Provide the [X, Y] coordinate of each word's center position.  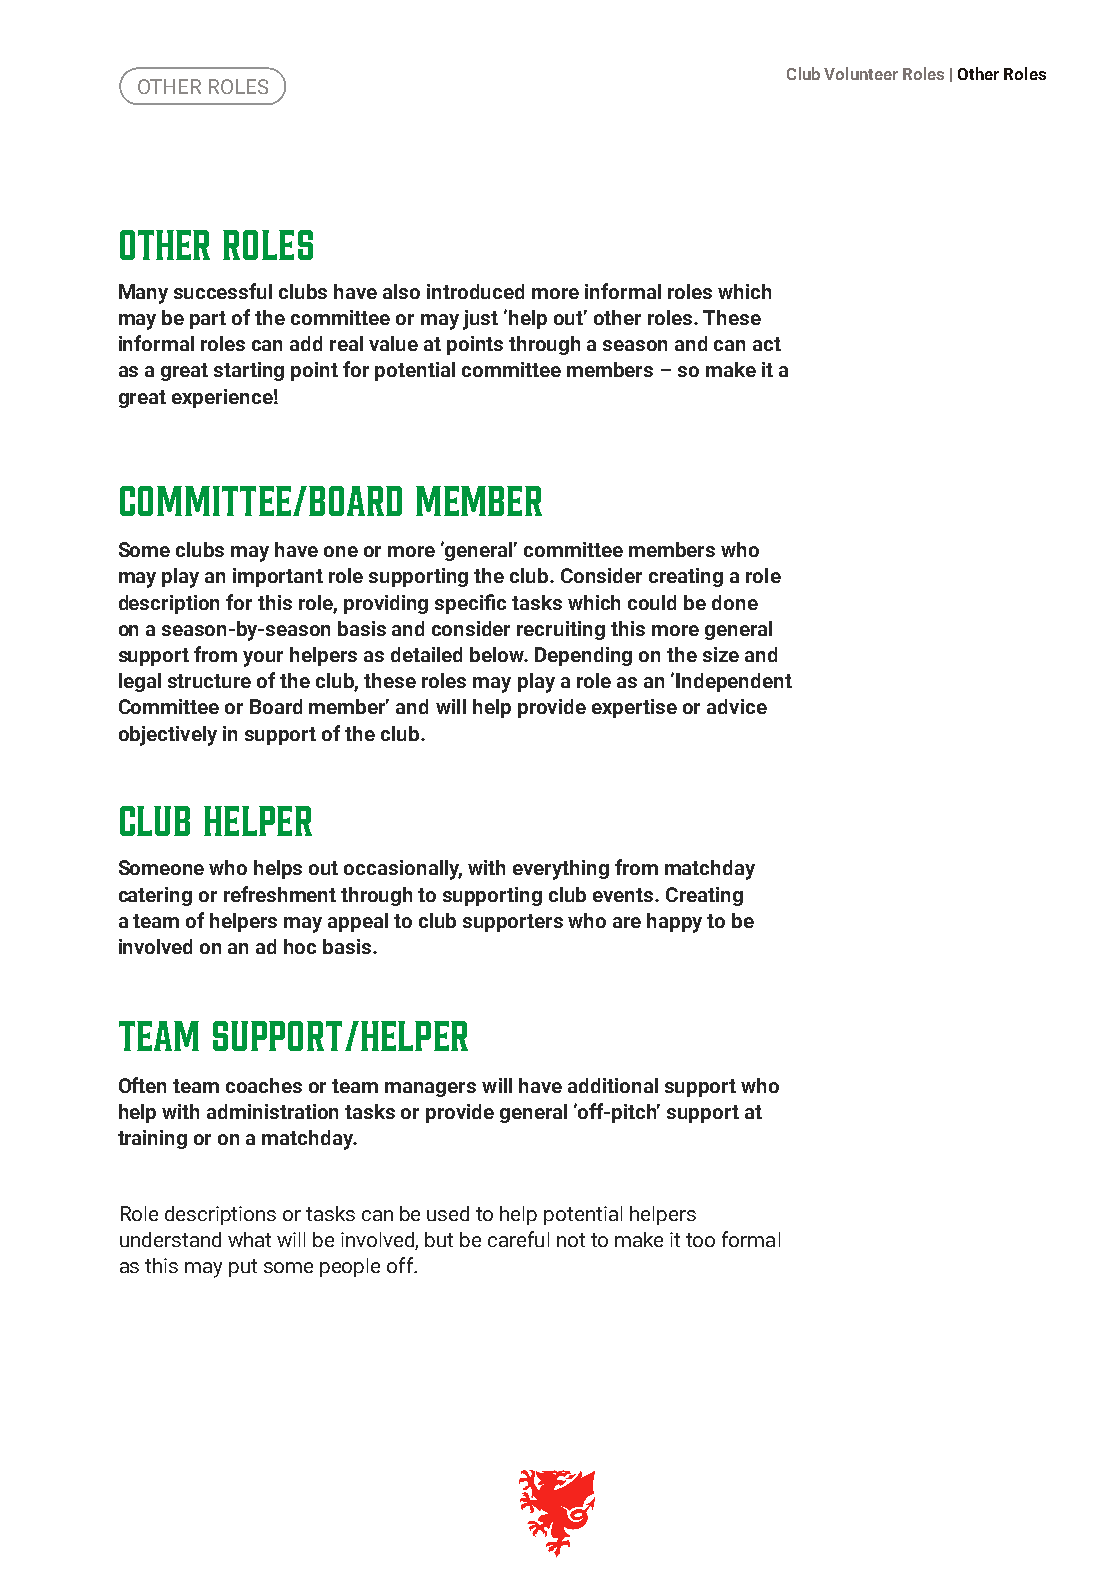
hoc [300, 946]
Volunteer [861, 73]
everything [561, 870]
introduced [475, 291]
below [498, 654]
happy [674, 923]
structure [209, 681]
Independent [734, 682]
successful [223, 291]
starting [249, 371]
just [480, 320]
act [767, 344]
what [249, 1239]
